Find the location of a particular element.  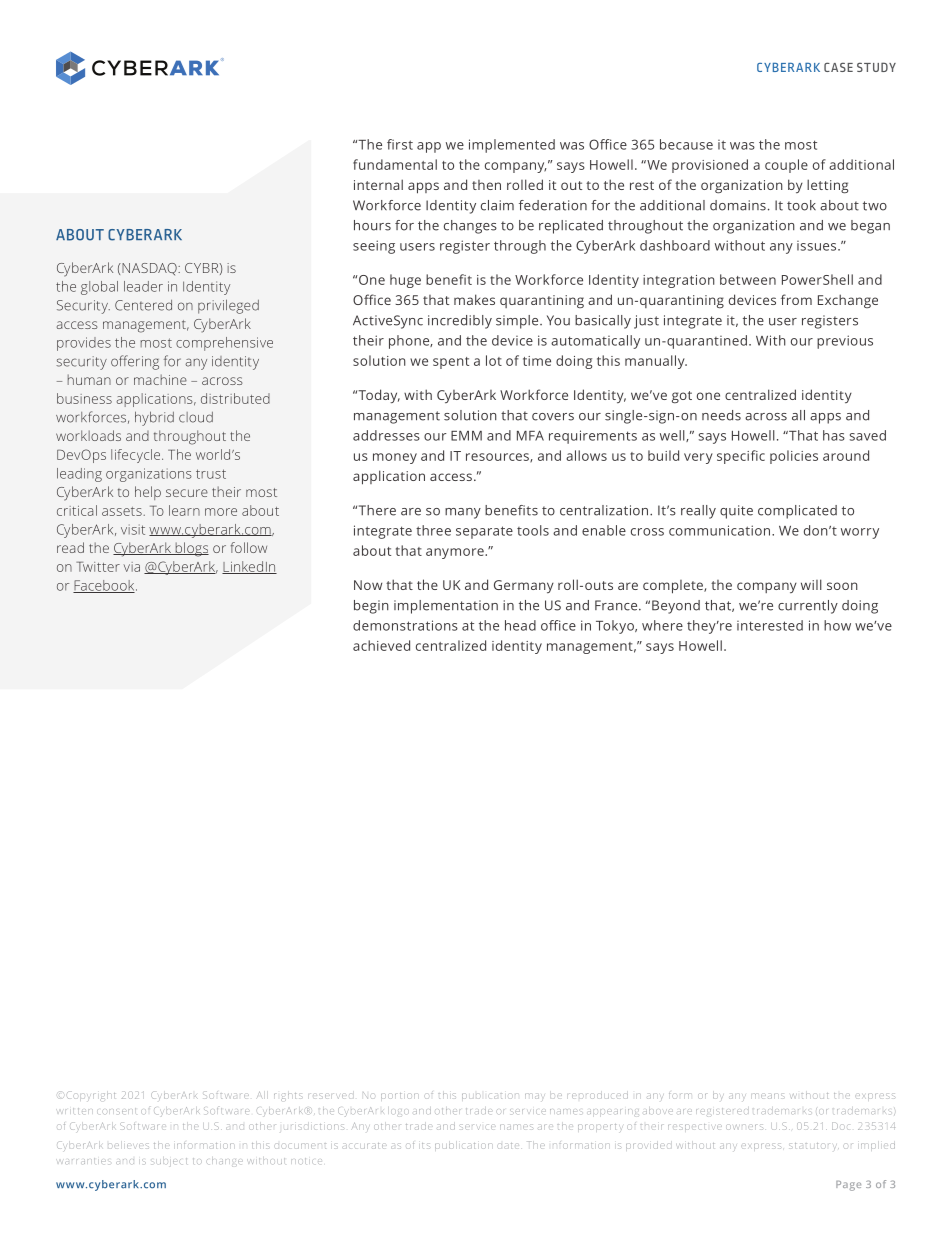

achieved is located at coordinates (381, 645).
